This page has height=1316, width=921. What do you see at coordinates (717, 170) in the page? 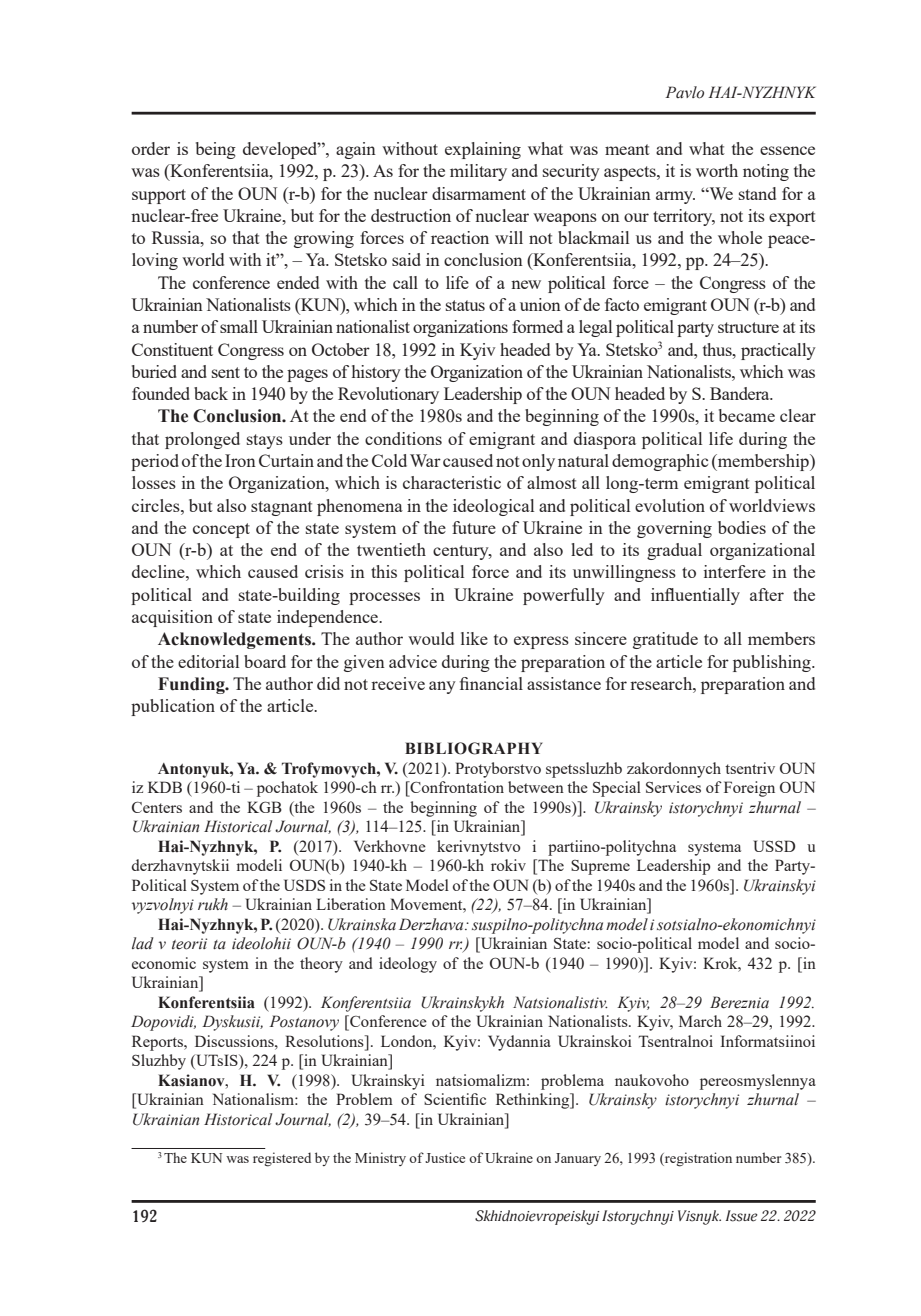
I see `worth` at bounding box center [717, 170].
